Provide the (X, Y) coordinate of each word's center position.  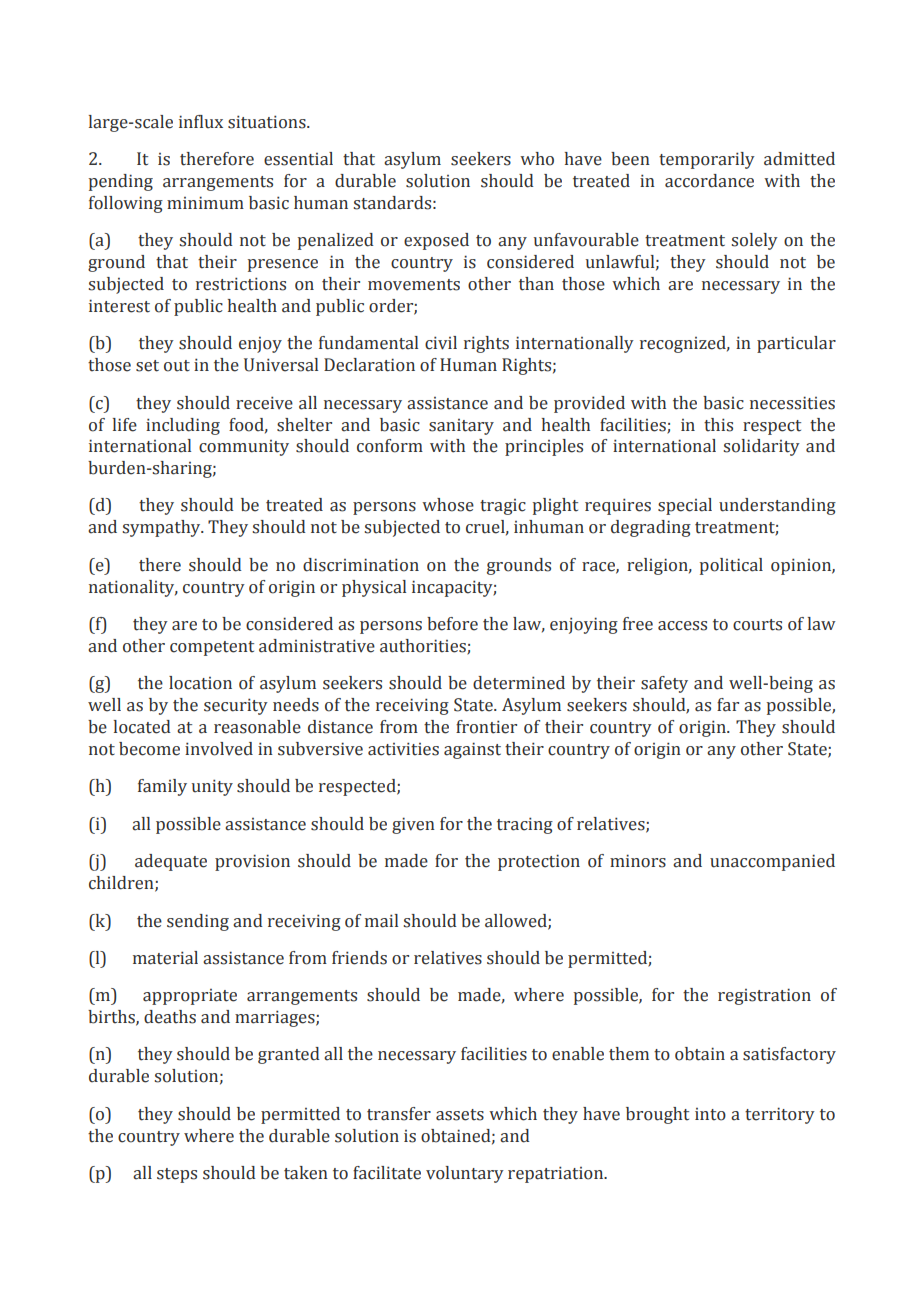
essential (298, 159)
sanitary (461, 427)
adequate (171, 862)
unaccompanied (772, 862)
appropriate (190, 997)
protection (539, 862)
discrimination (361, 565)
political (731, 566)
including (183, 426)
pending (121, 182)
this (718, 425)
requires (618, 506)
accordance (709, 181)
